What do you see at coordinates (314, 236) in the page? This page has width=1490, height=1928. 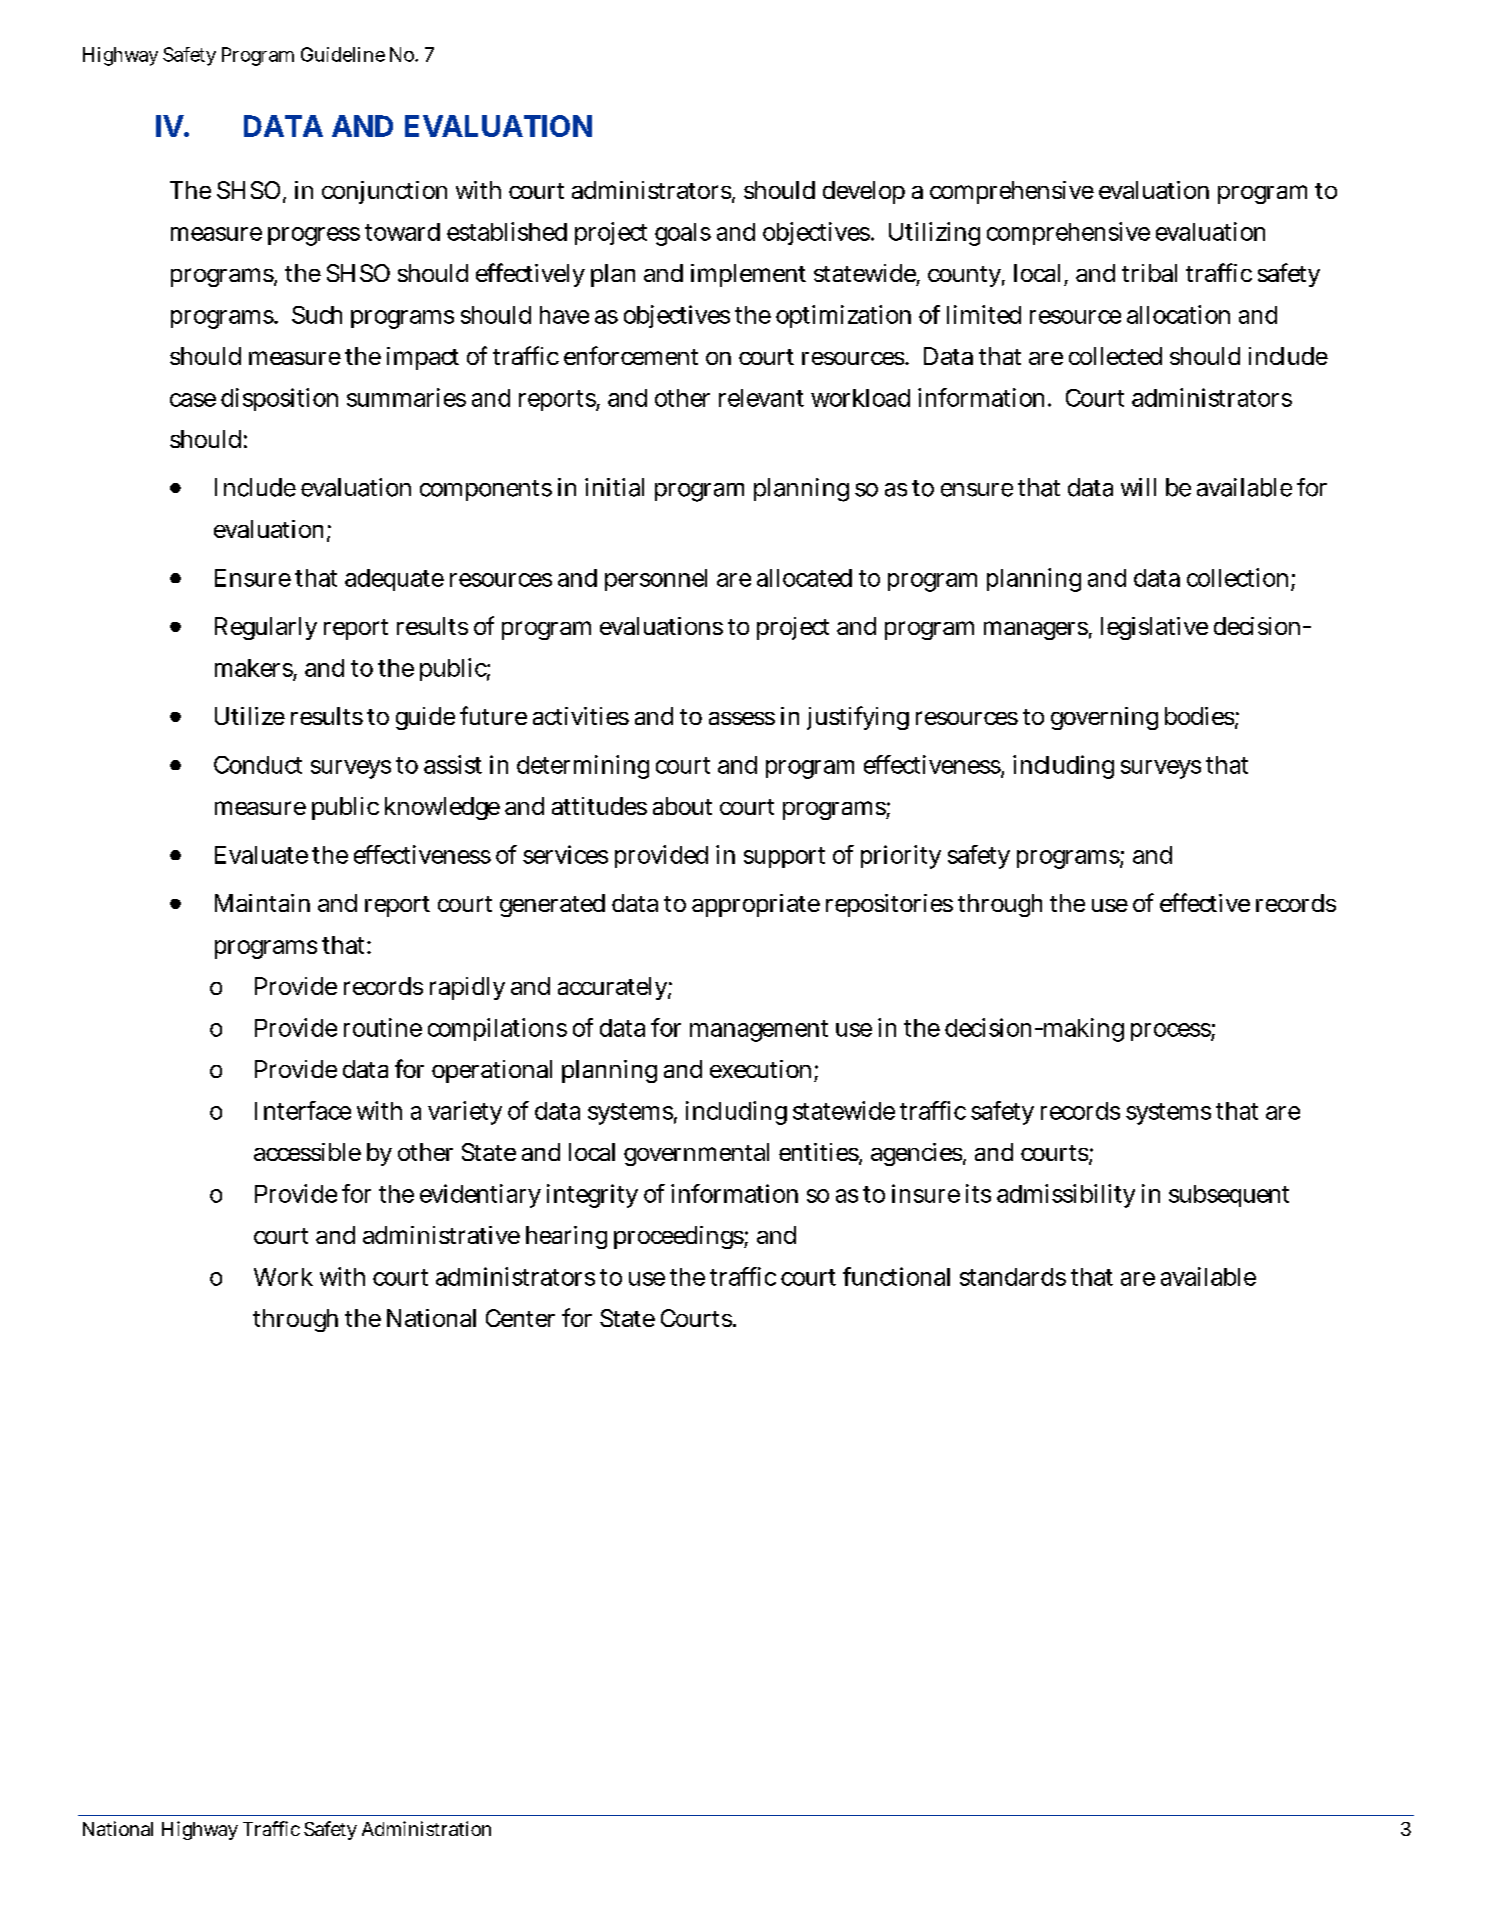 I see `progress` at bounding box center [314, 236].
